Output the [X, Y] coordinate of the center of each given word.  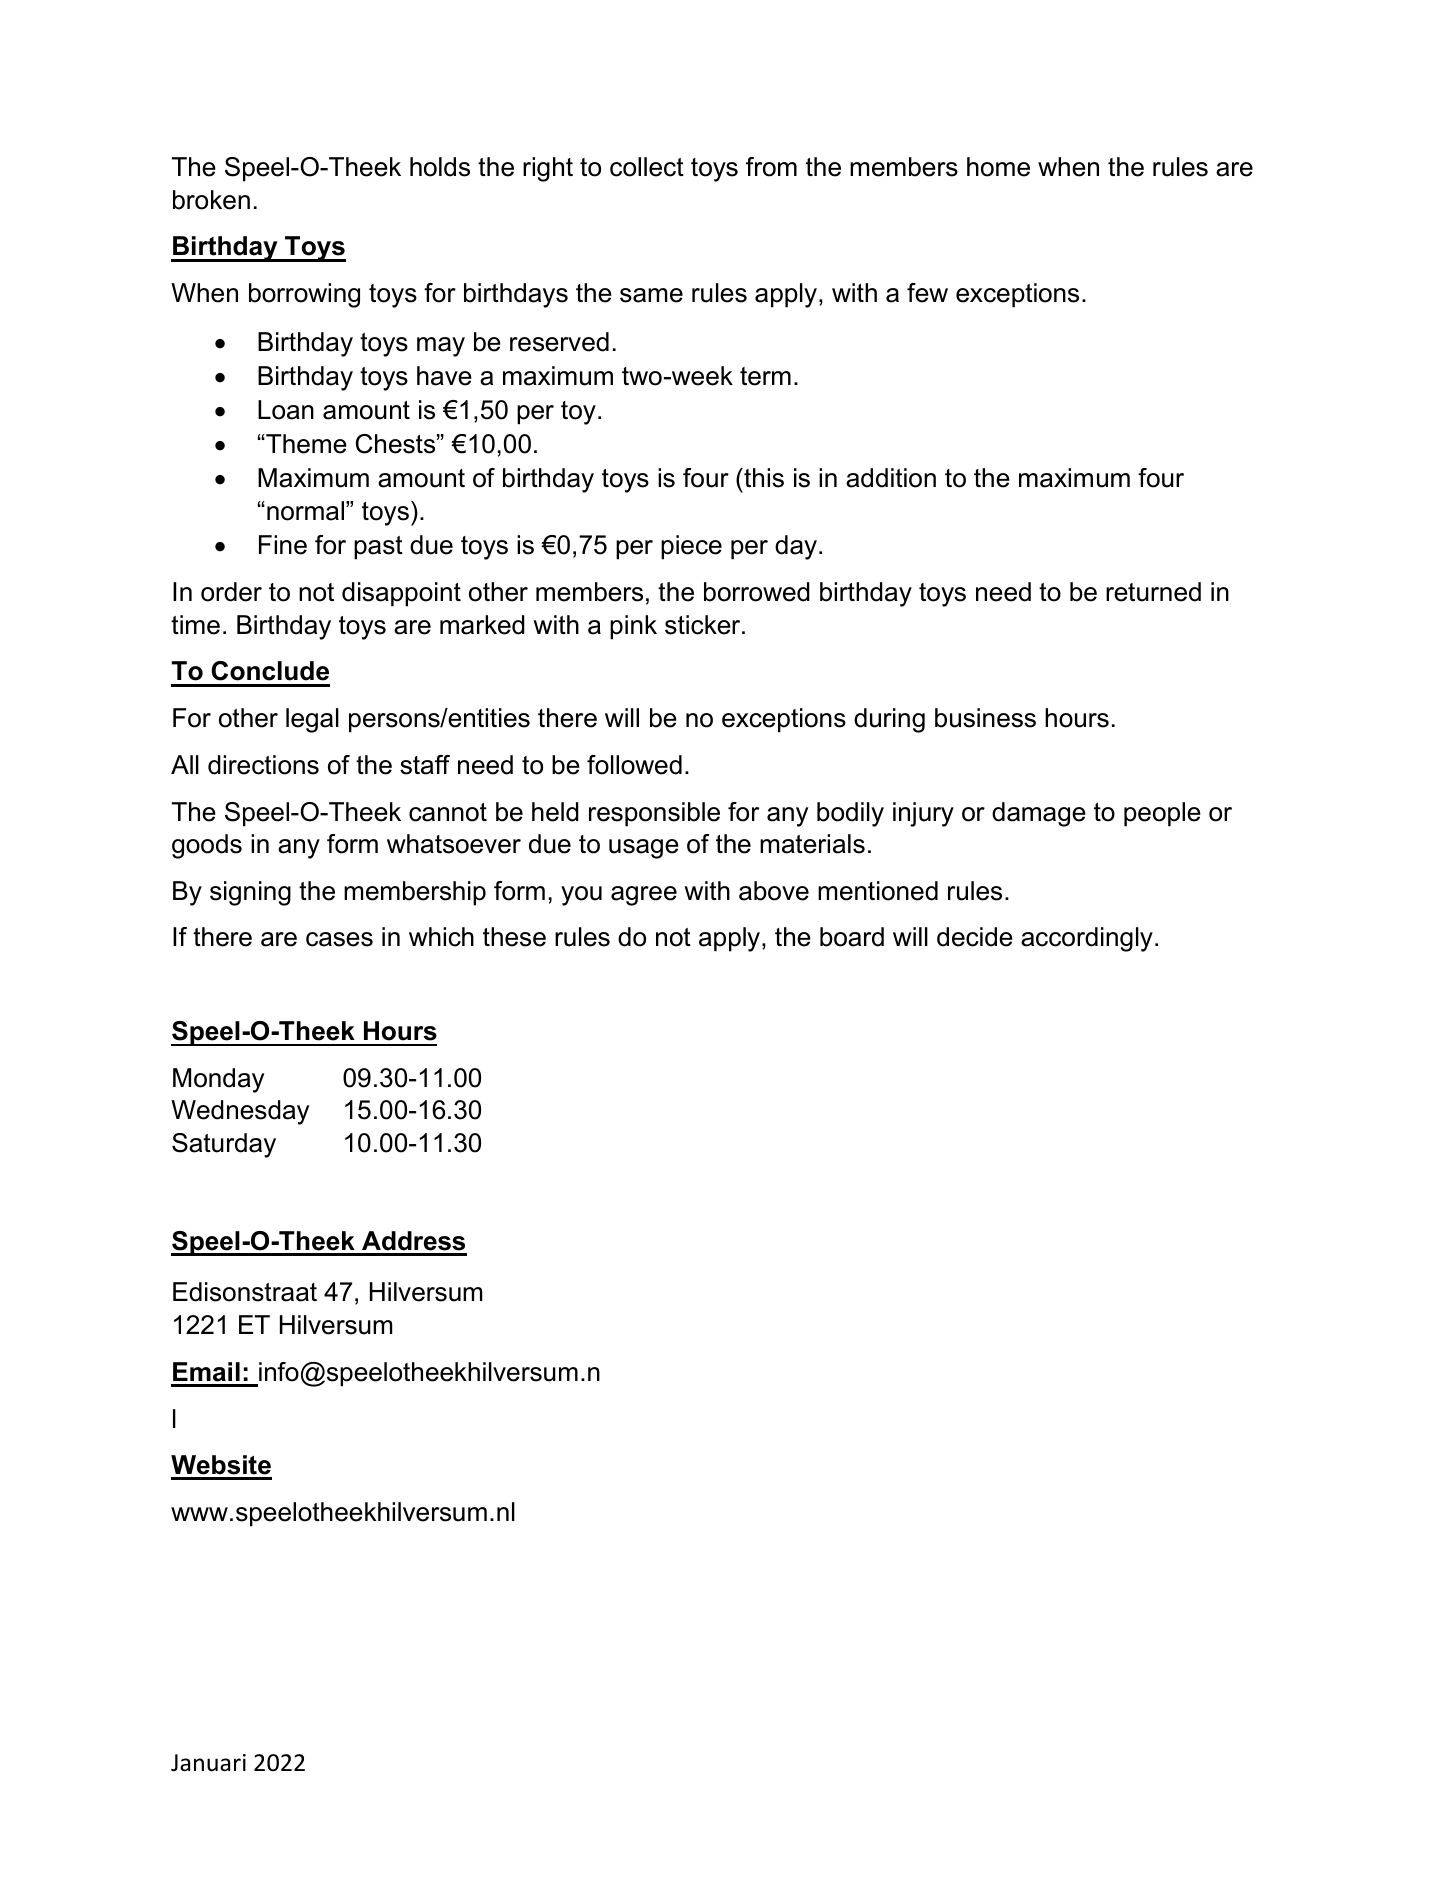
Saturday [224, 1145]
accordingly [1087, 939]
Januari [208, 1763]
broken [211, 200]
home [998, 167]
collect [647, 167]
